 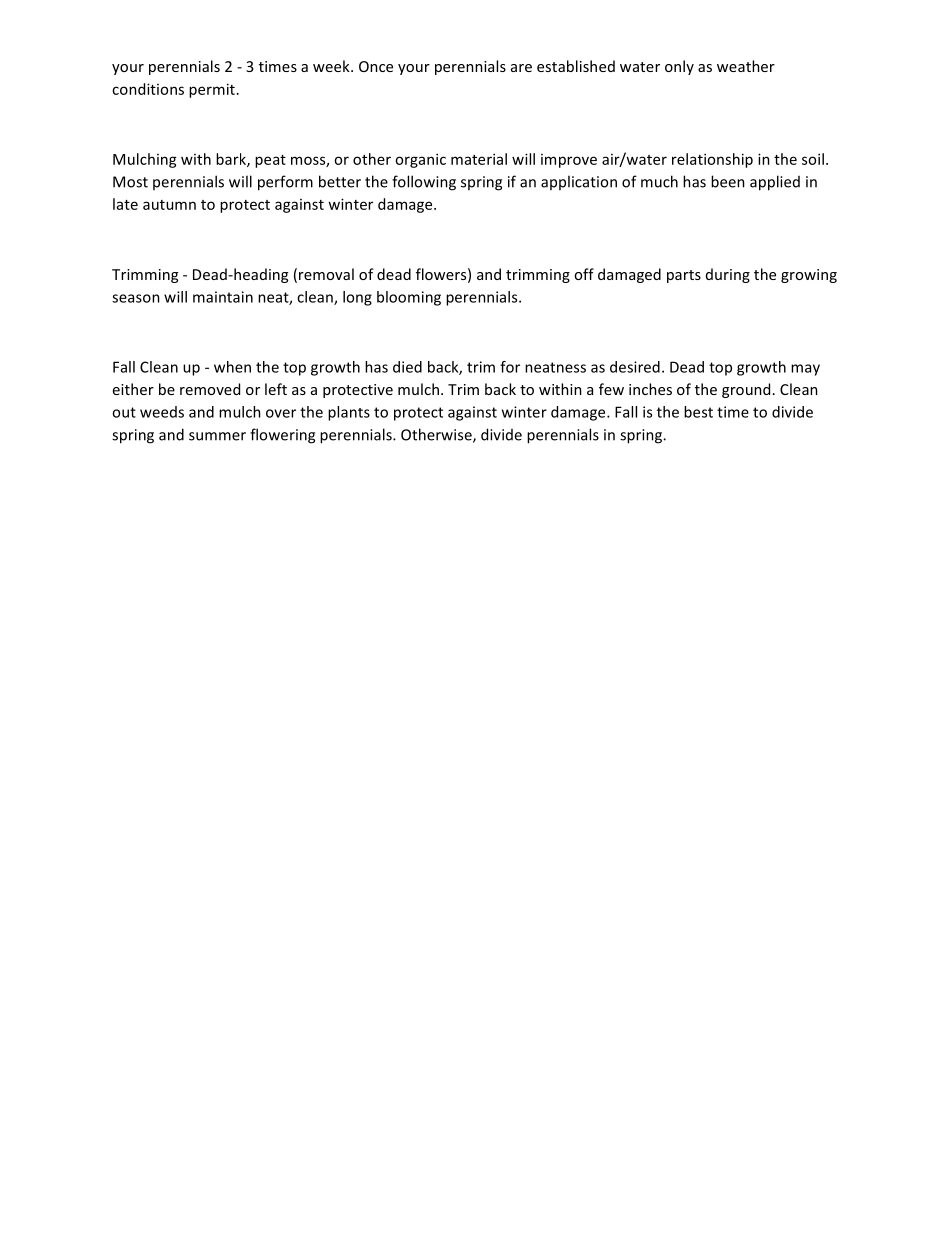 I want to click on summer, so click(x=217, y=436).
